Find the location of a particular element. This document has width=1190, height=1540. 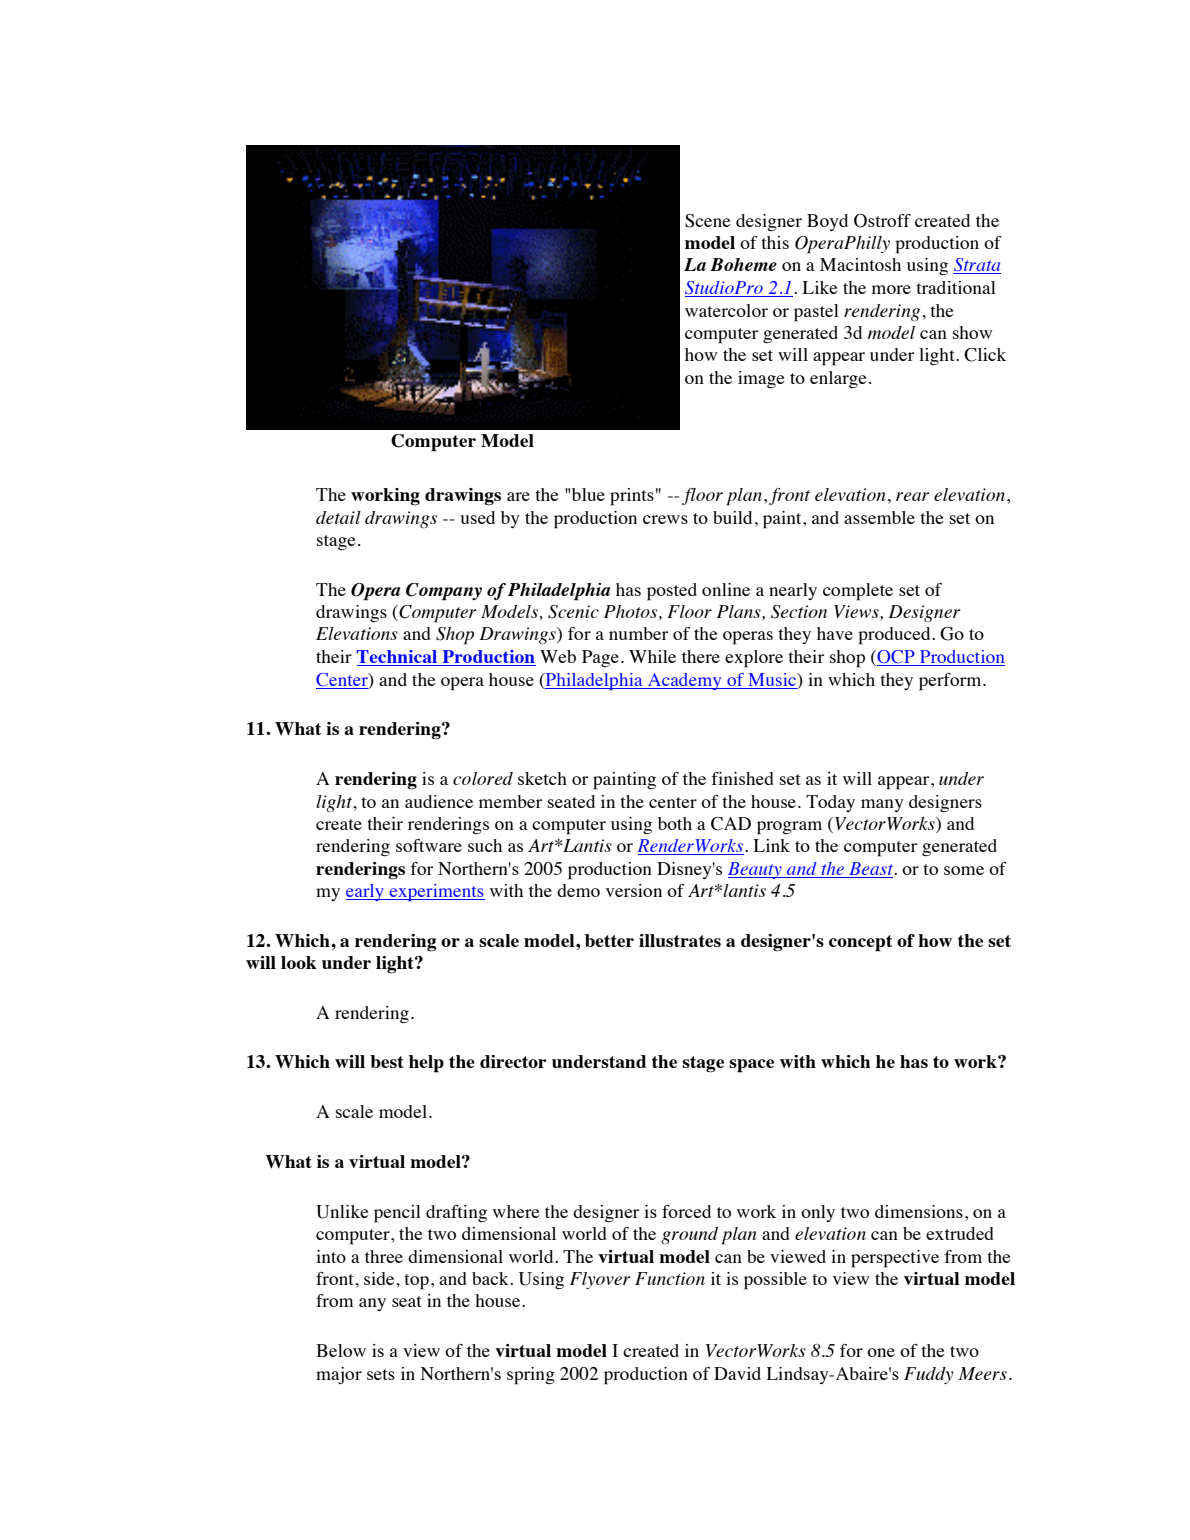

experiments is located at coordinates (436, 892).
